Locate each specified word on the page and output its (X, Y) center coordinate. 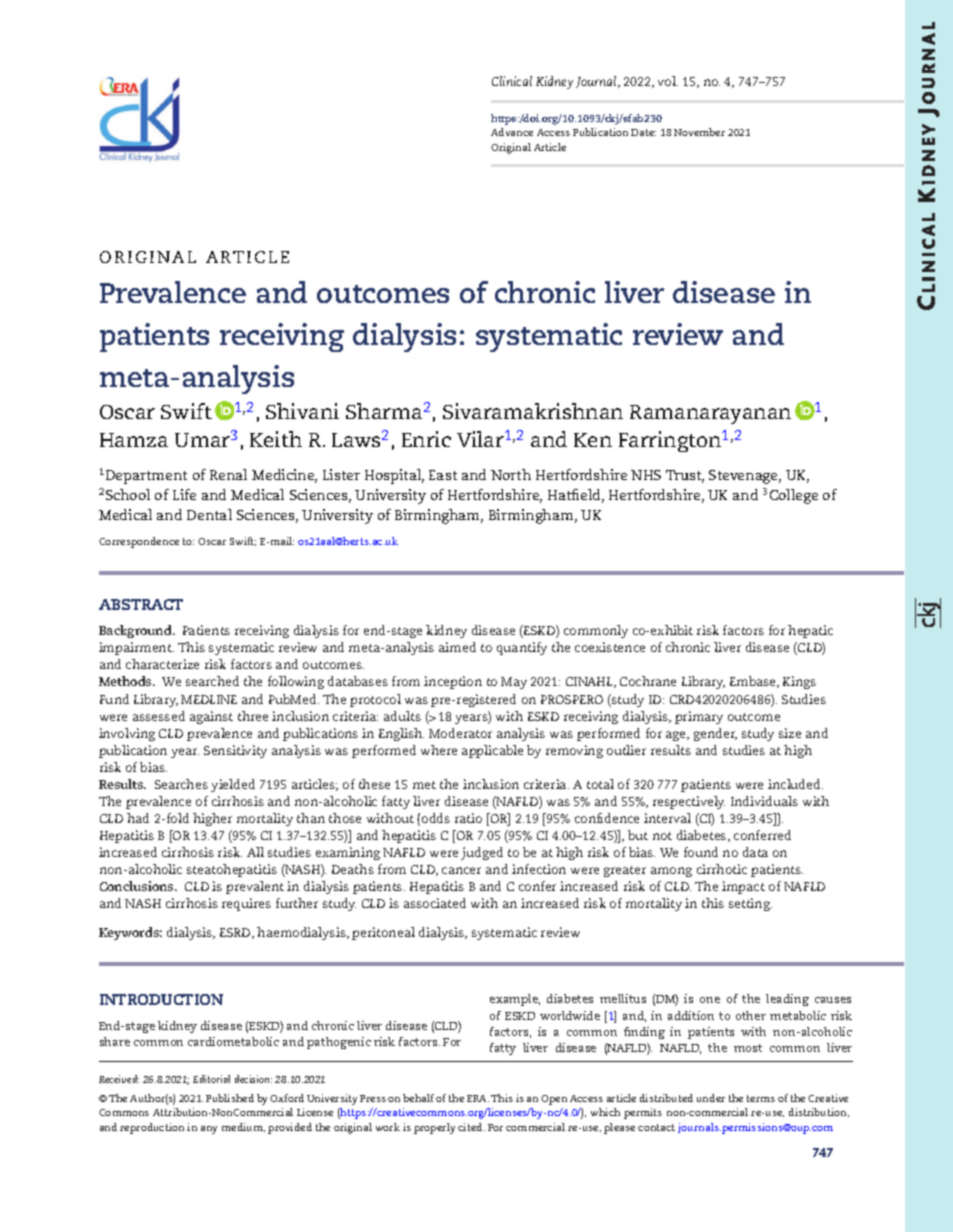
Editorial (211, 1079)
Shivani (302, 411)
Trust (685, 476)
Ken (593, 440)
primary (699, 717)
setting (750, 904)
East (443, 475)
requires (246, 904)
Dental (209, 514)
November (699, 132)
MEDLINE (209, 699)
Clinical (512, 81)
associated (435, 903)
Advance (512, 132)
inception (453, 682)
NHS (646, 475)
